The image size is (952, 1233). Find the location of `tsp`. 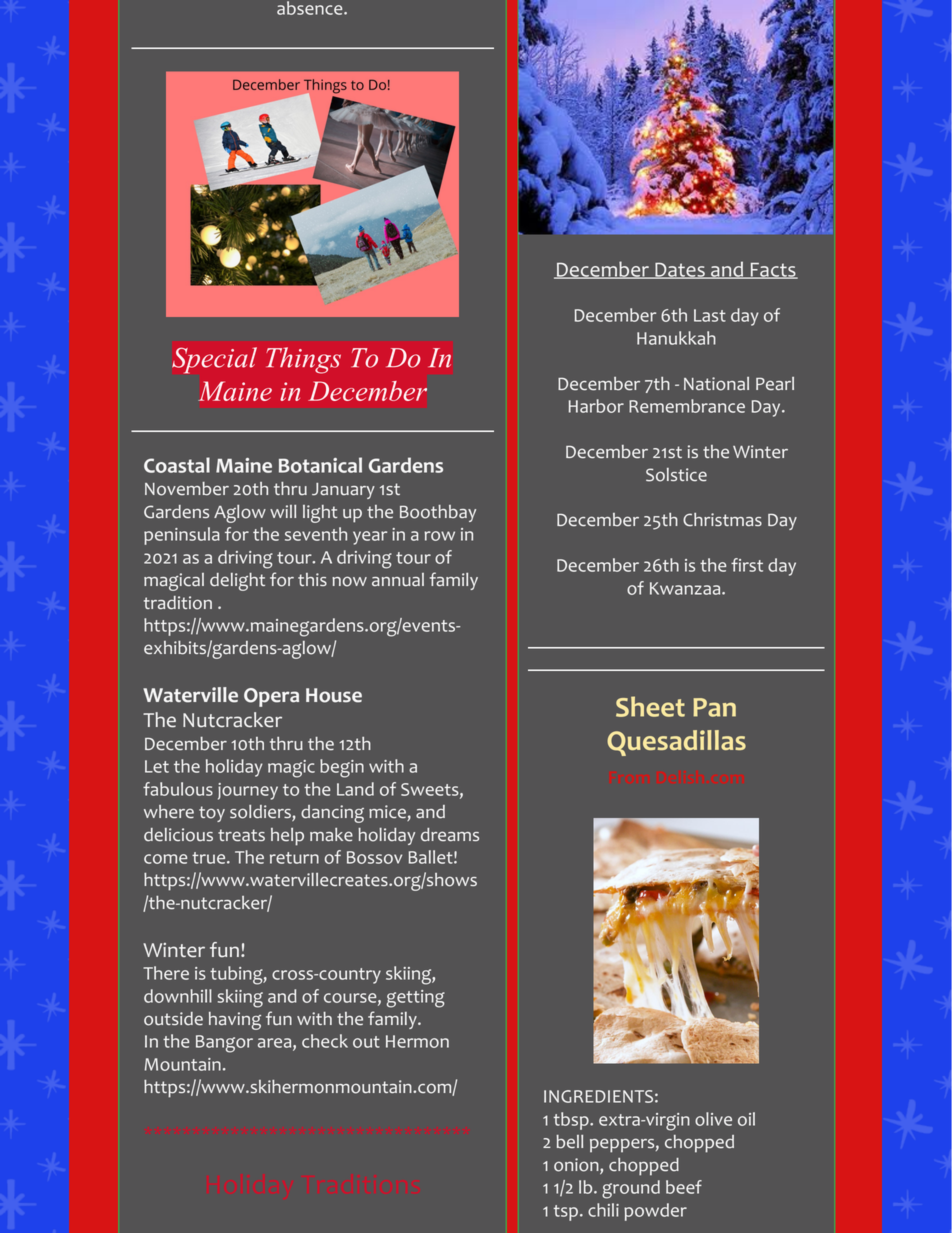

tsp is located at coordinates (566, 1213).
